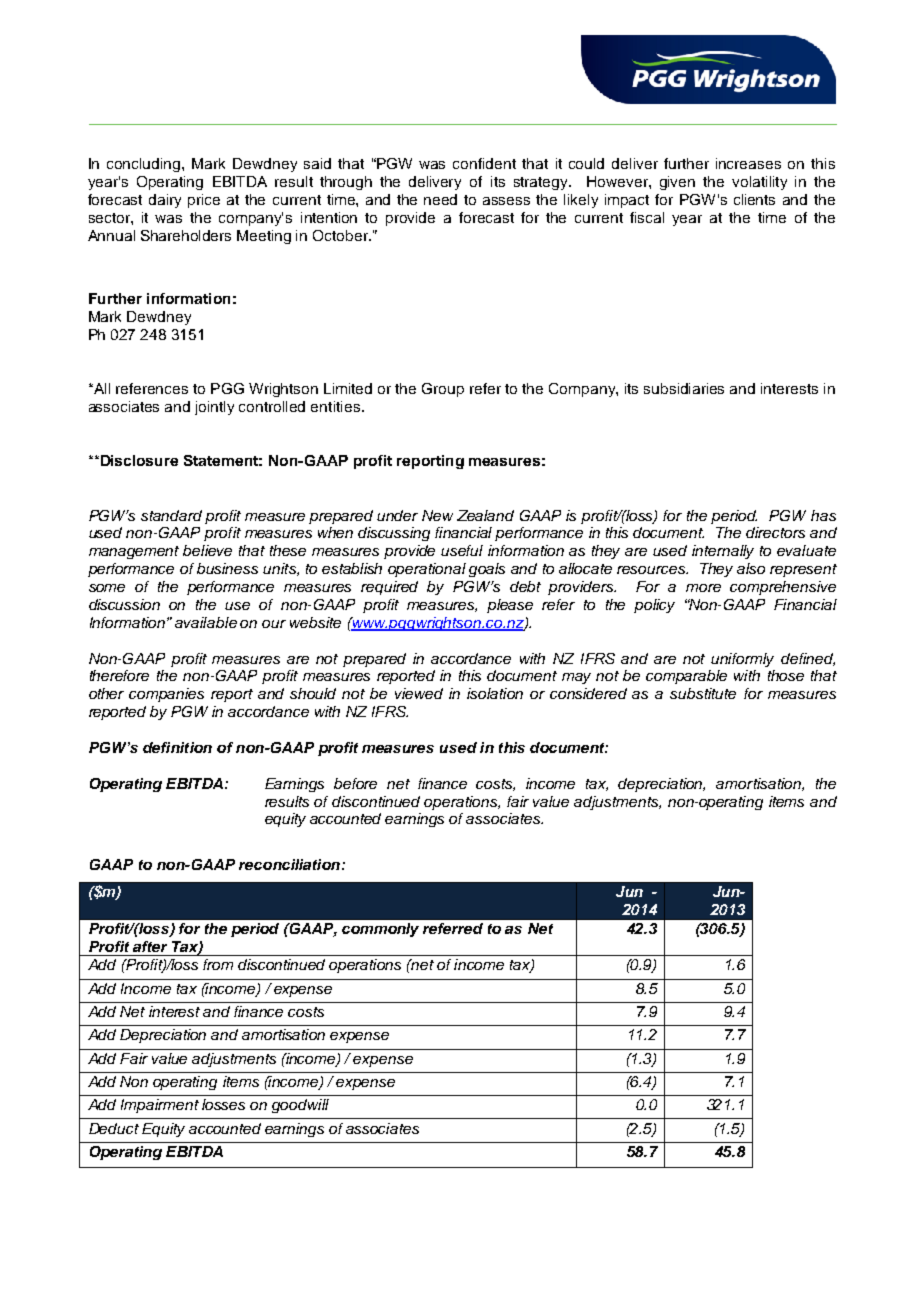  I want to click on goodwill, so click(300, 1106).
